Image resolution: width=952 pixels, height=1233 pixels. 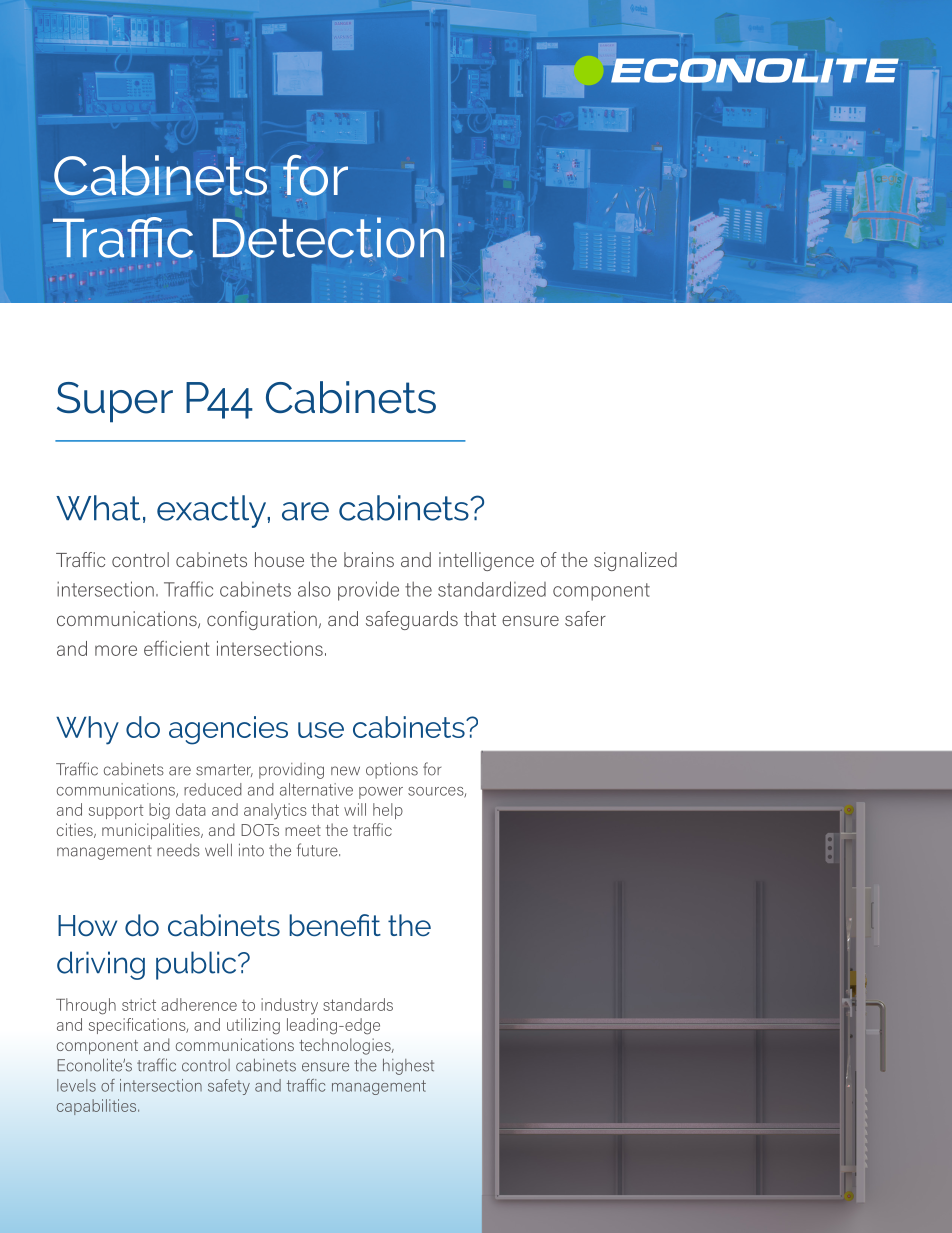 What do you see at coordinates (358, 1004) in the screenshot?
I see `standards` at bounding box center [358, 1004].
